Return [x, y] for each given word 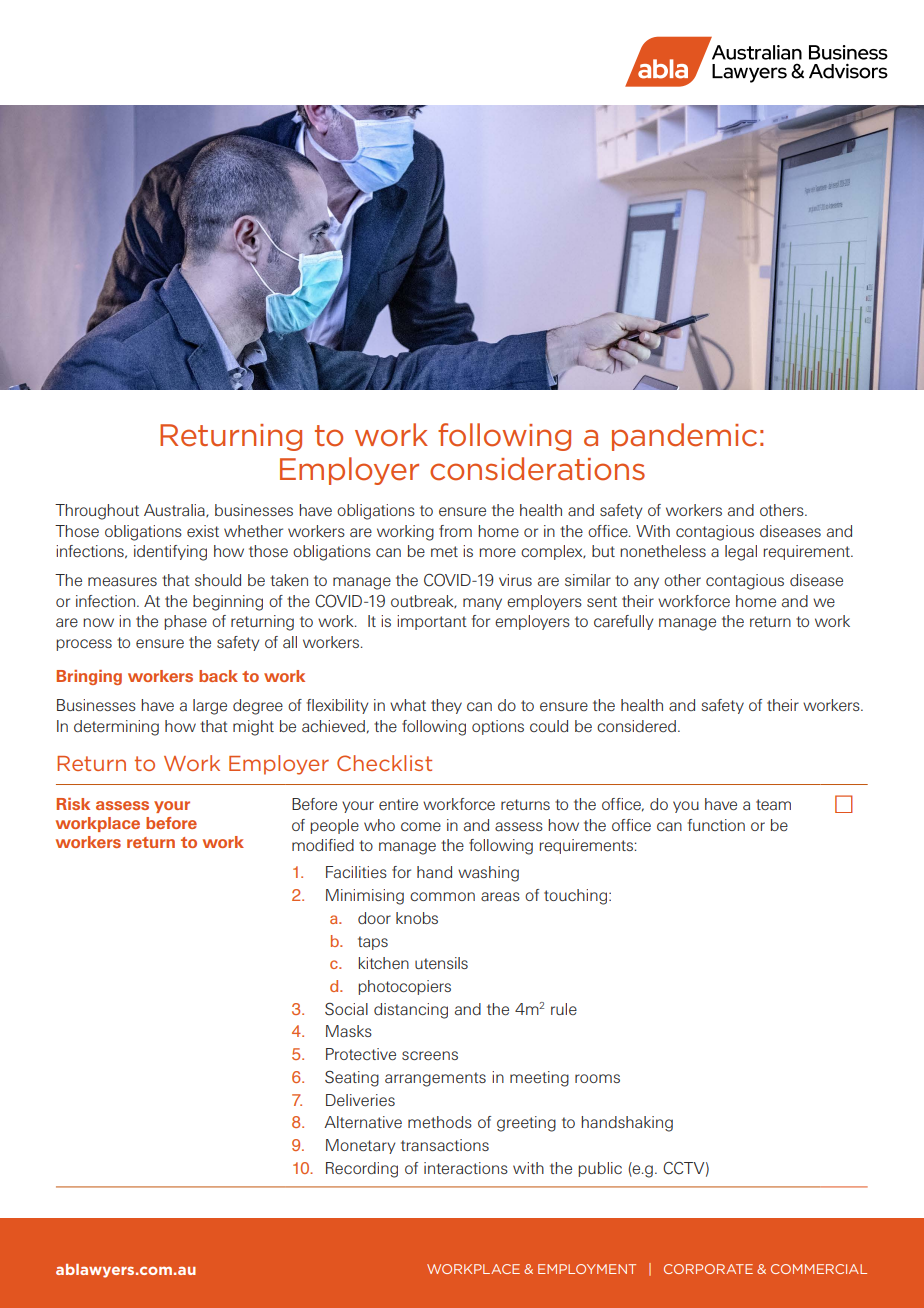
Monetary [360, 1146]
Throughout [97, 512]
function [716, 825]
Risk [73, 804]
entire [398, 804]
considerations [537, 469]
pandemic [684, 437]
